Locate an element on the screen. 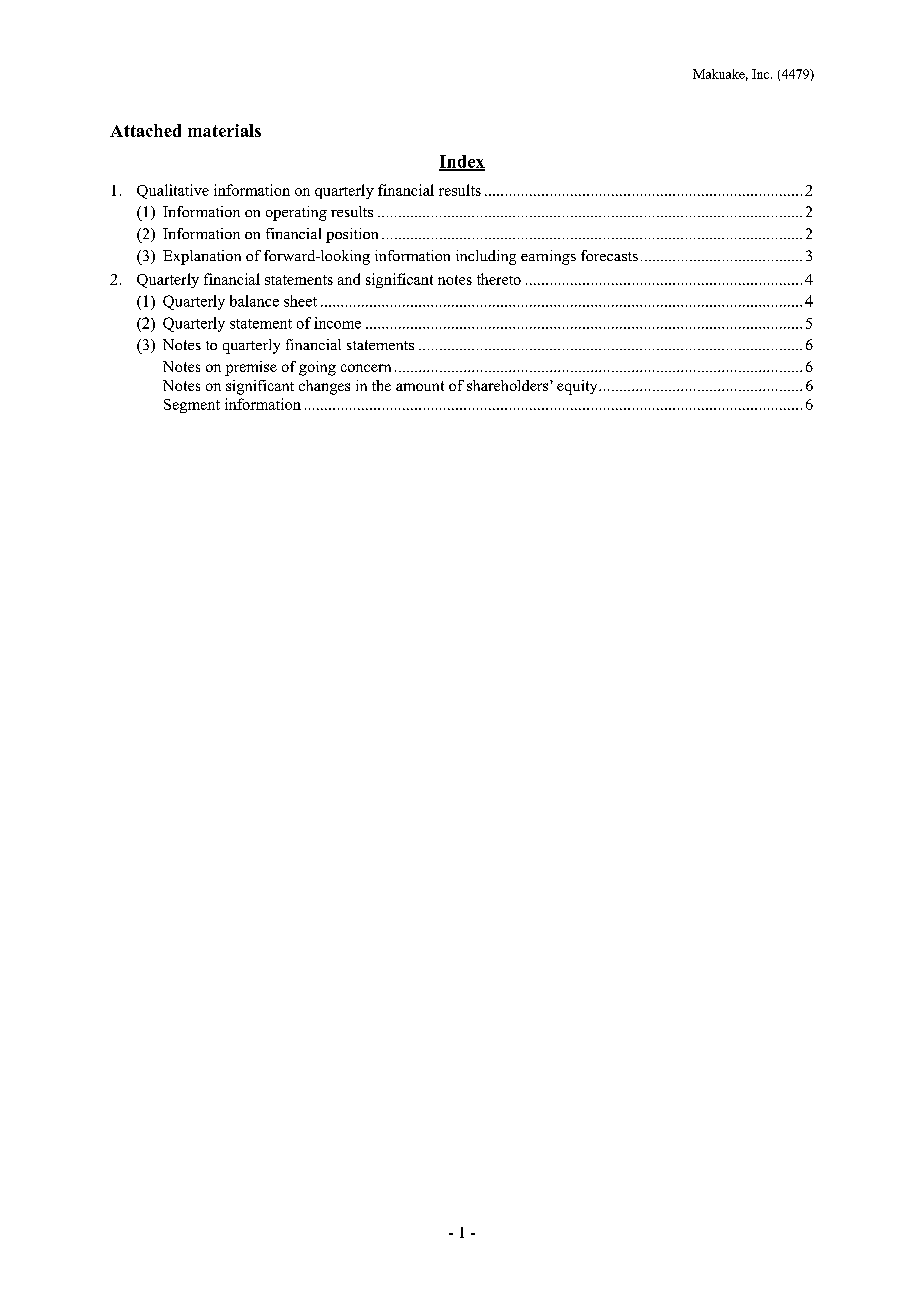 This screenshot has width=924, height=1308. Explanation is located at coordinates (202, 257).
